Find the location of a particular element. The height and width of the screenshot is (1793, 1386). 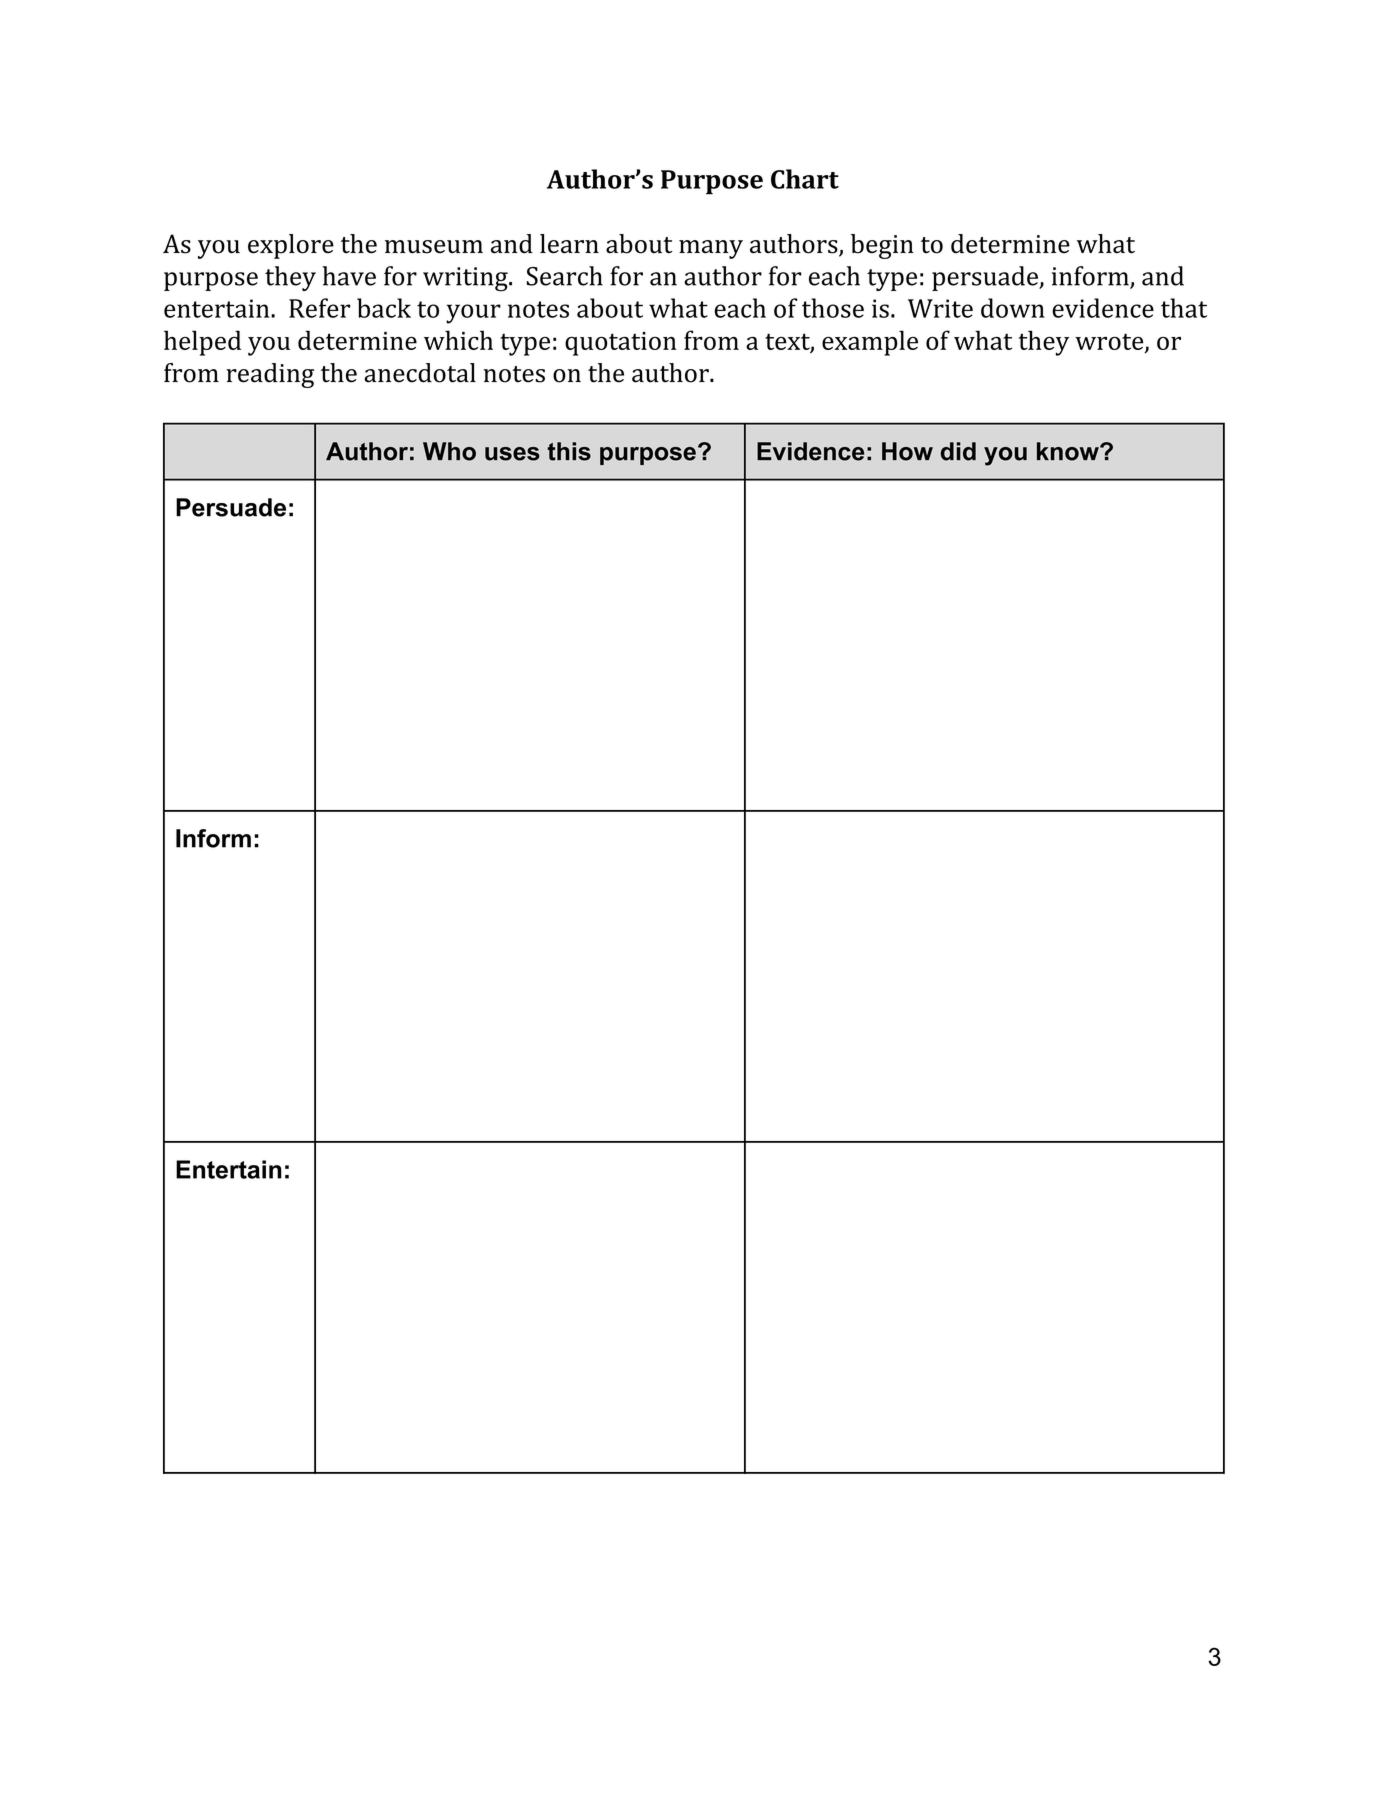

Refer is located at coordinates (319, 308).
